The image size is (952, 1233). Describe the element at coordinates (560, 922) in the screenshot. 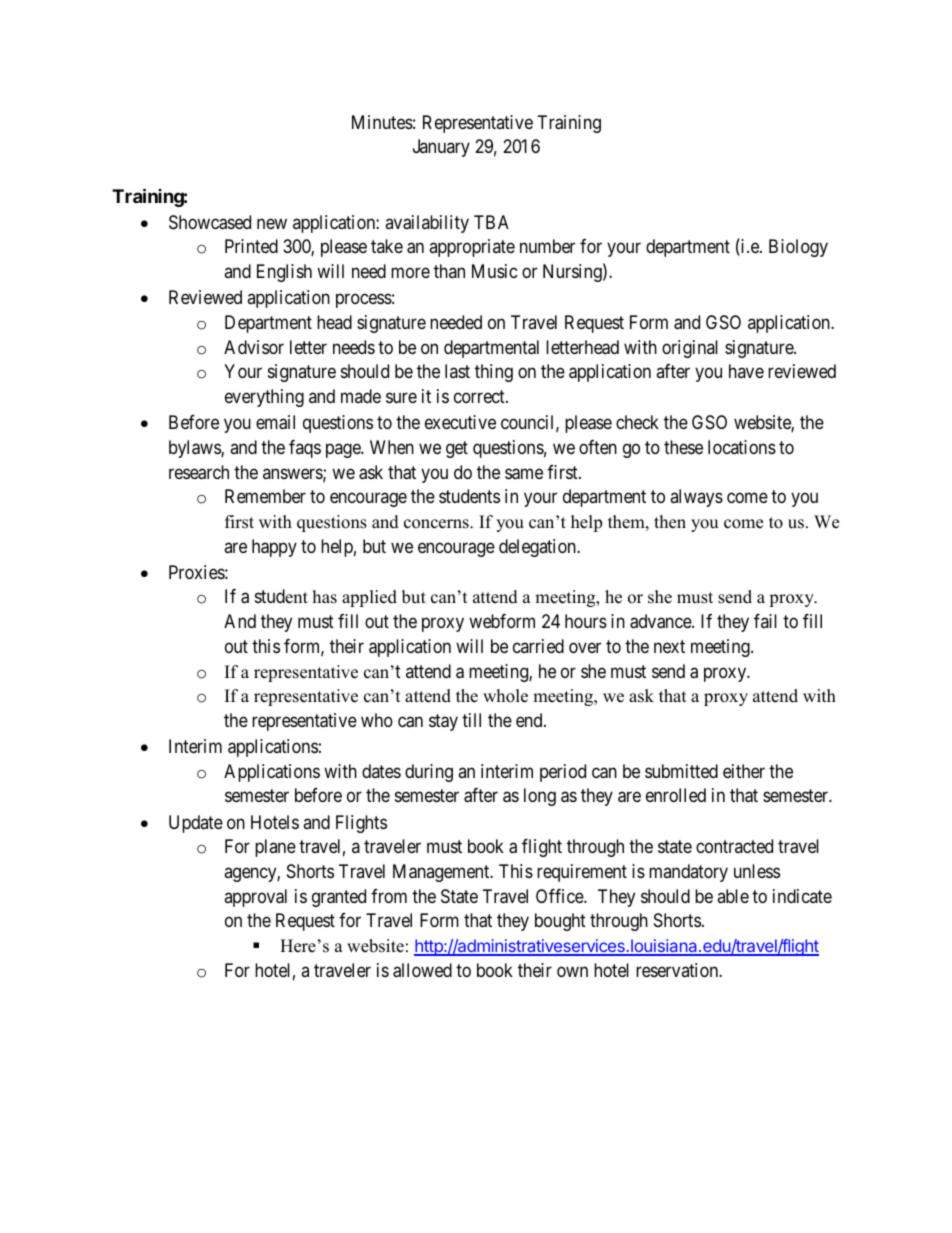

I see `bought` at that location.
